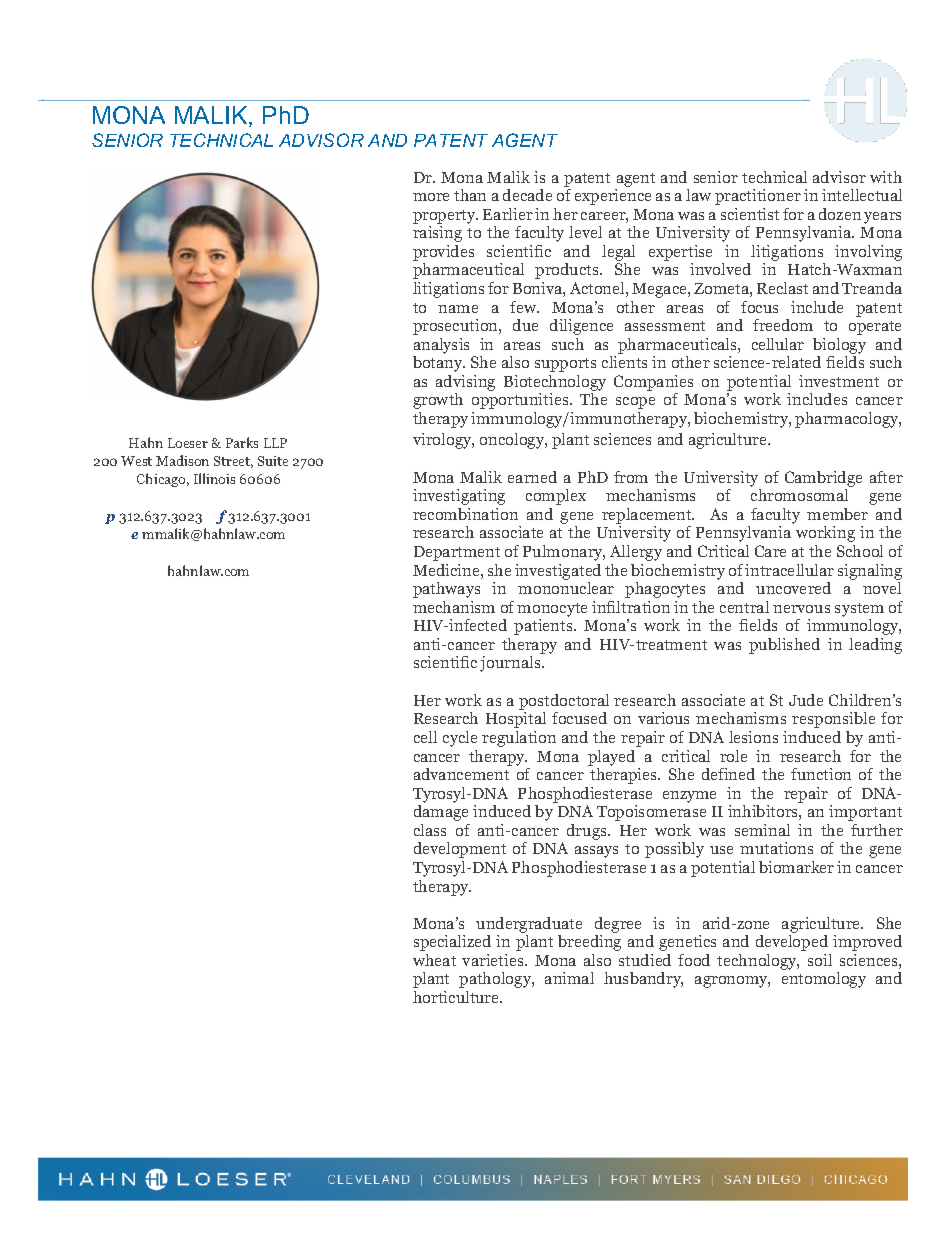  What do you see at coordinates (839, 346) in the page?
I see `biology` at bounding box center [839, 346].
